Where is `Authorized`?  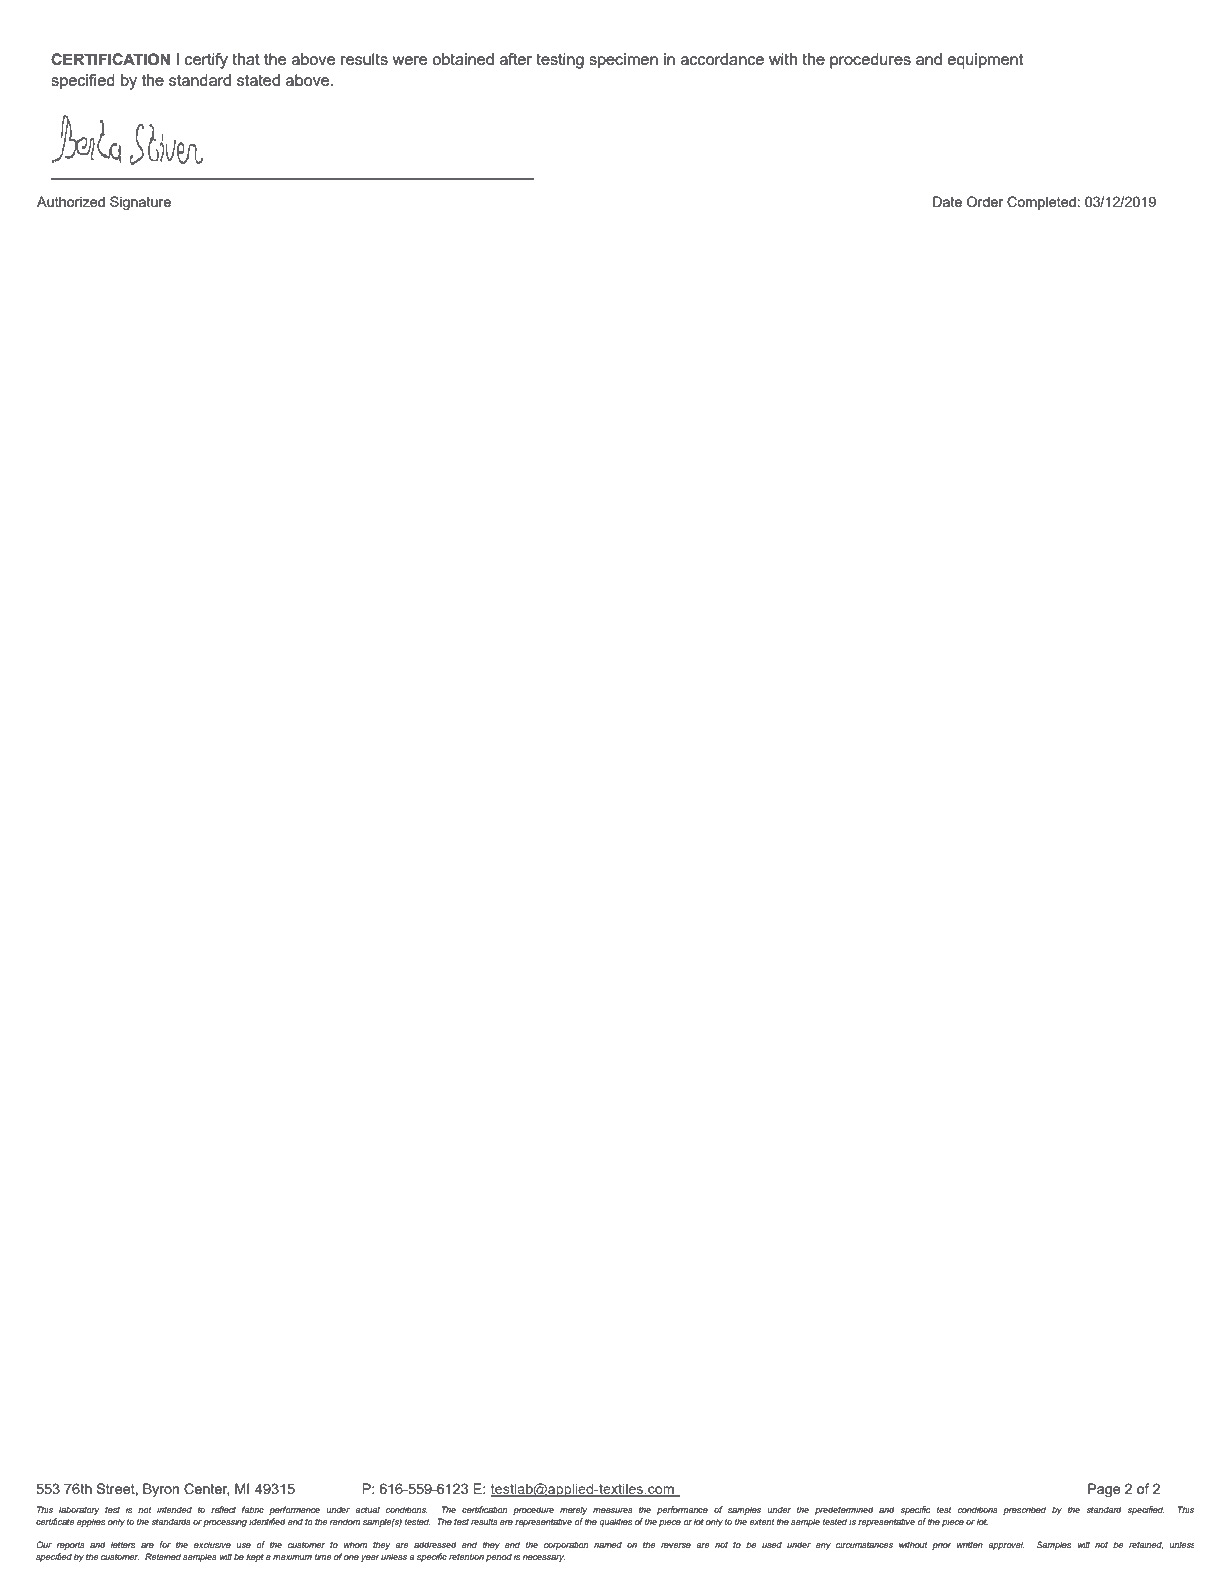
Authorized is located at coordinates (71, 201).
